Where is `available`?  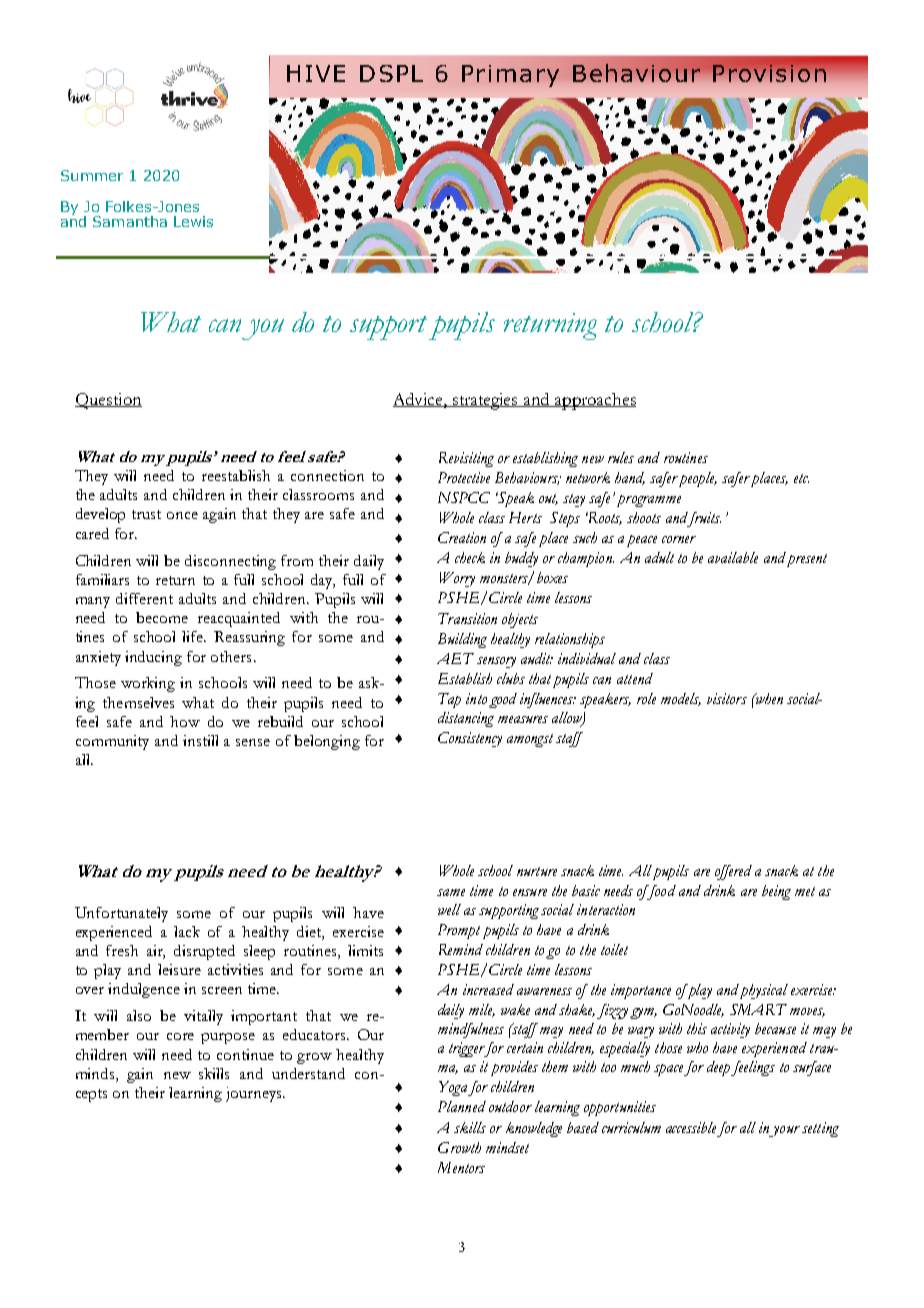 available is located at coordinates (733, 557).
